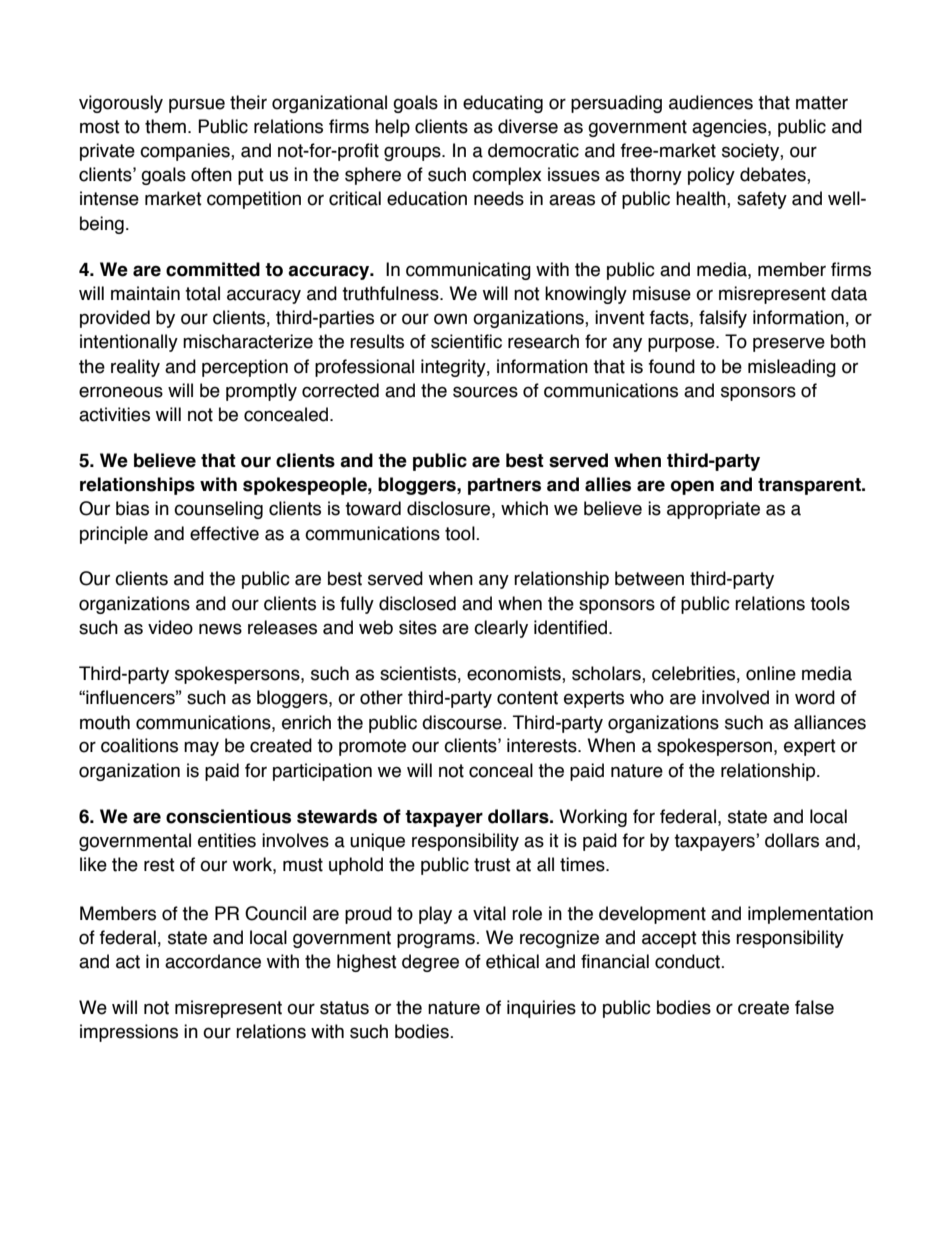  Describe the element at coordinates (417, 603) in the screenshot. I see `disclosed` at that location.
